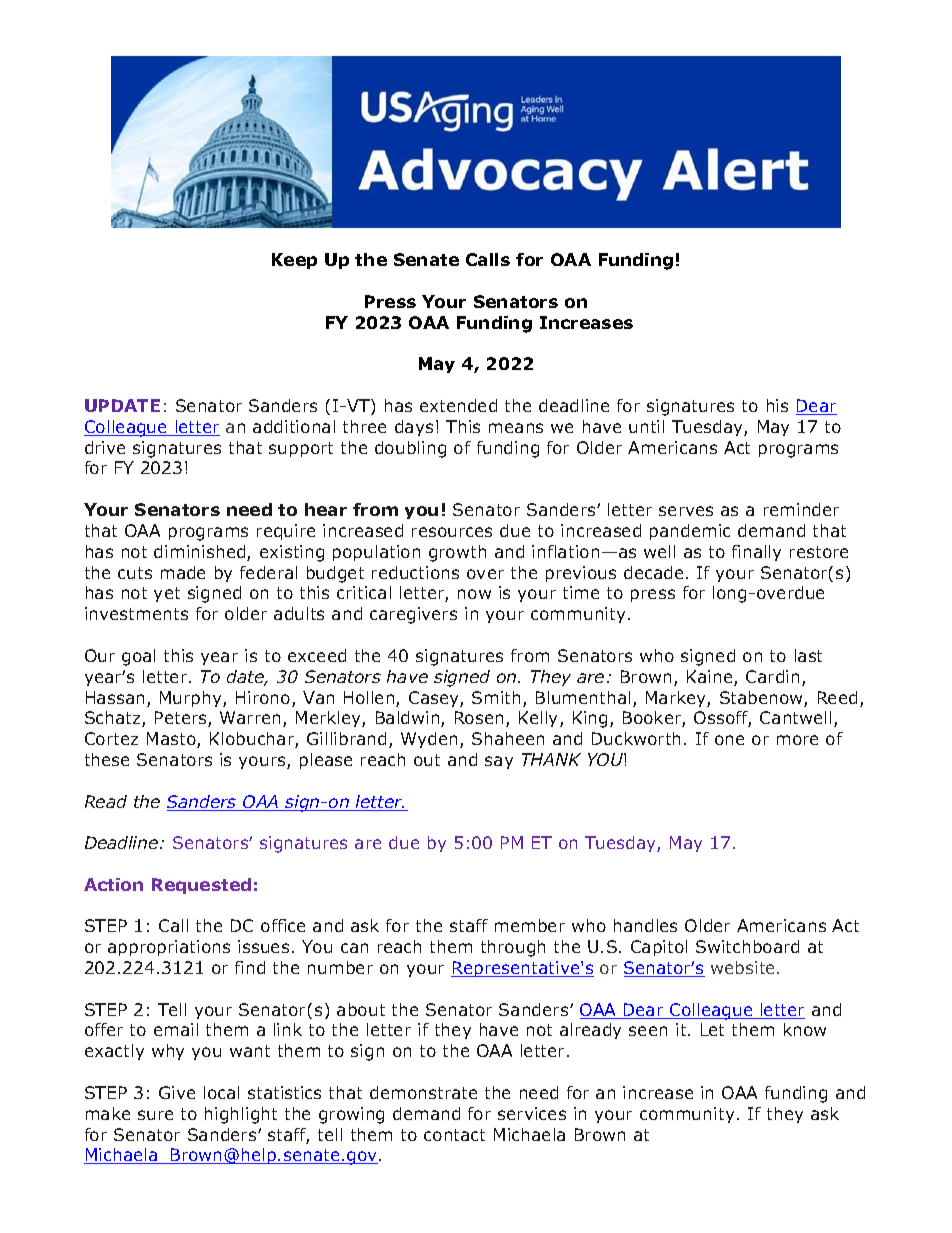 The height and width of the screenshot is (1233, 952). I want to click on contact, so click(454, 1135).
